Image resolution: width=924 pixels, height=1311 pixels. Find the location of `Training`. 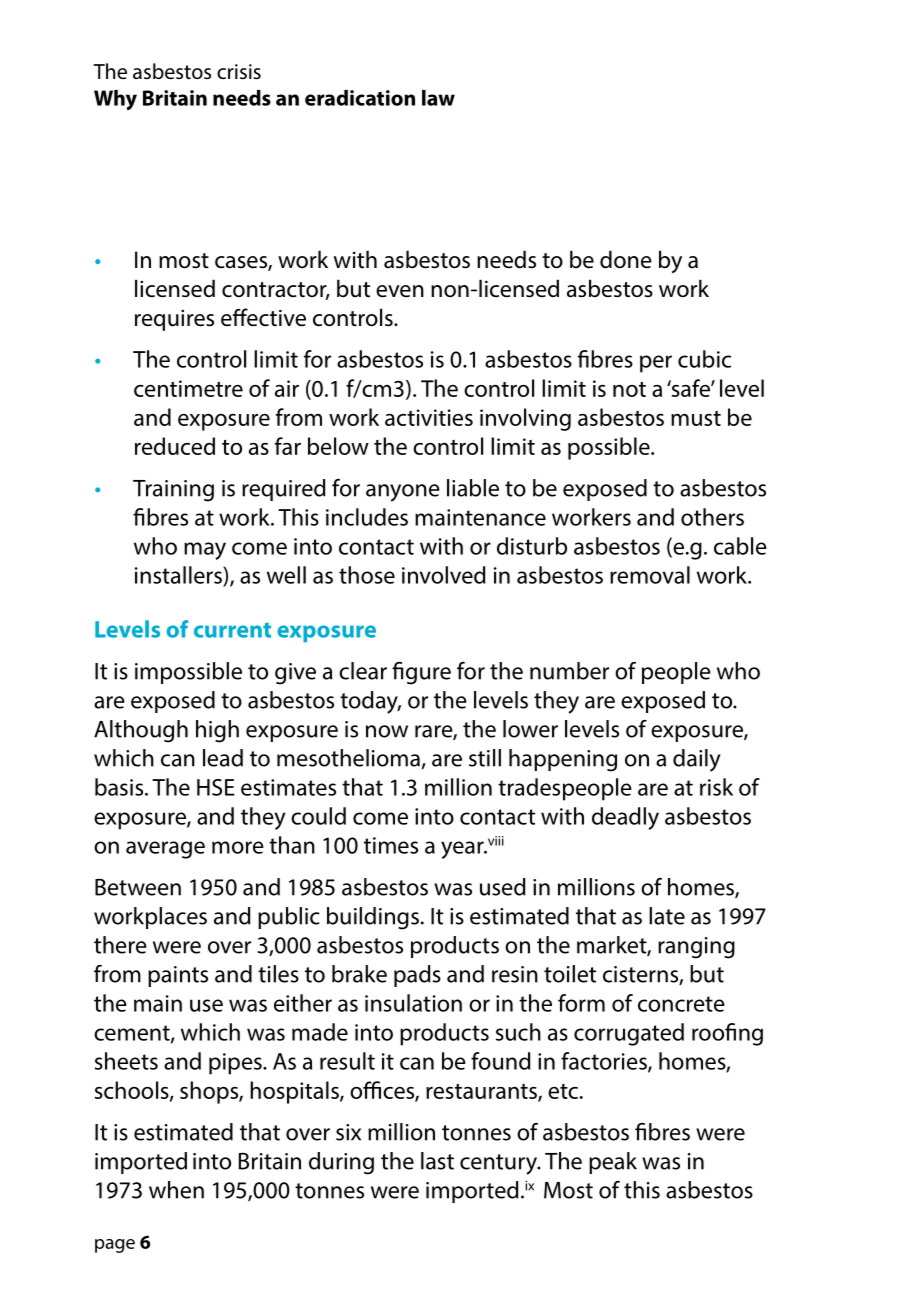

Training is located at coordinates (173, 491).
